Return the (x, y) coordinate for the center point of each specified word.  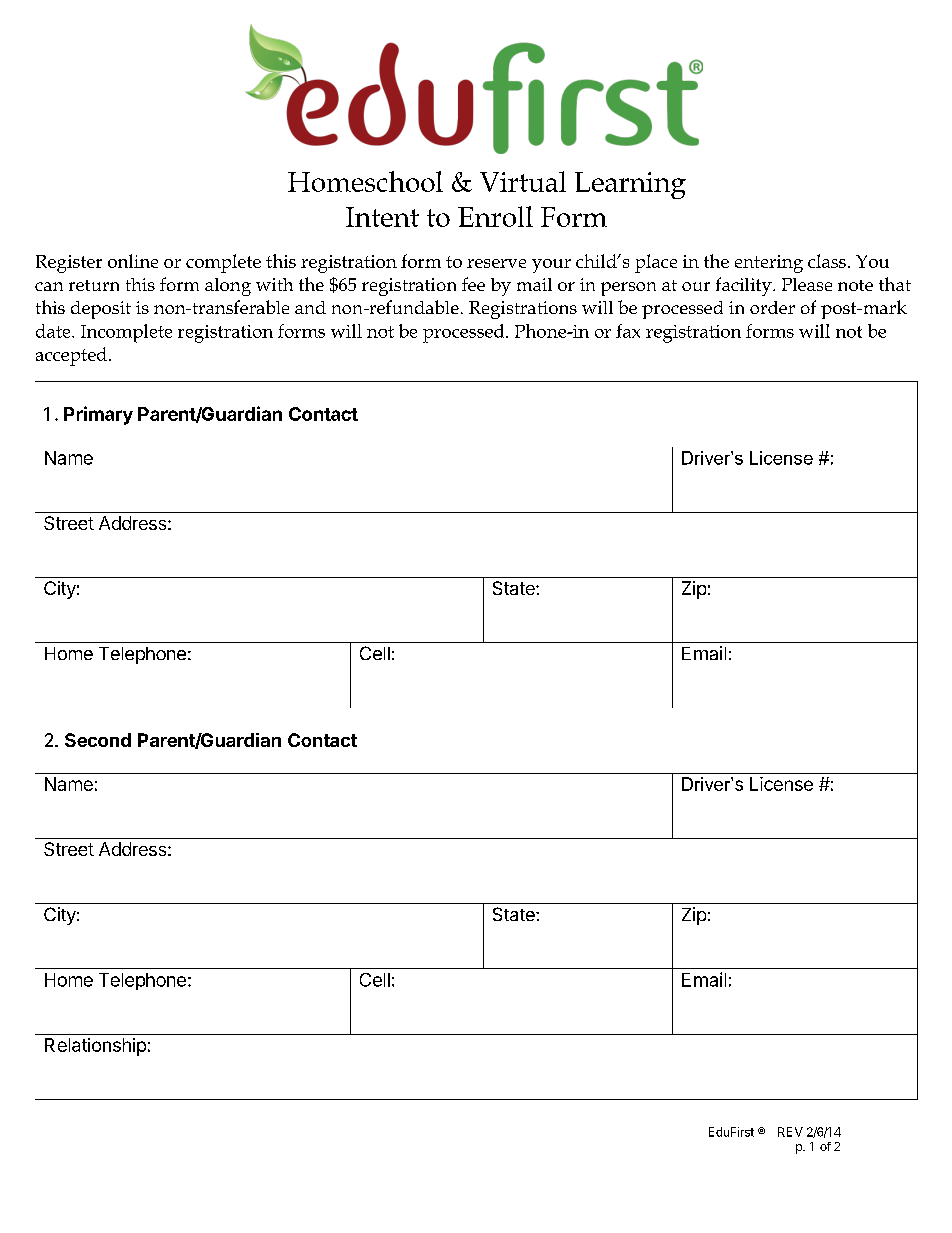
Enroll (495, 216)
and (310, 307)
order (772, 307)
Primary (98, 415)
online (133, 261)
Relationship (95, 1047)
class (827, 261)
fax (628, 331)
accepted (71, 356)
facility (745, 286)
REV (790, 1132)
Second (98, 740)
